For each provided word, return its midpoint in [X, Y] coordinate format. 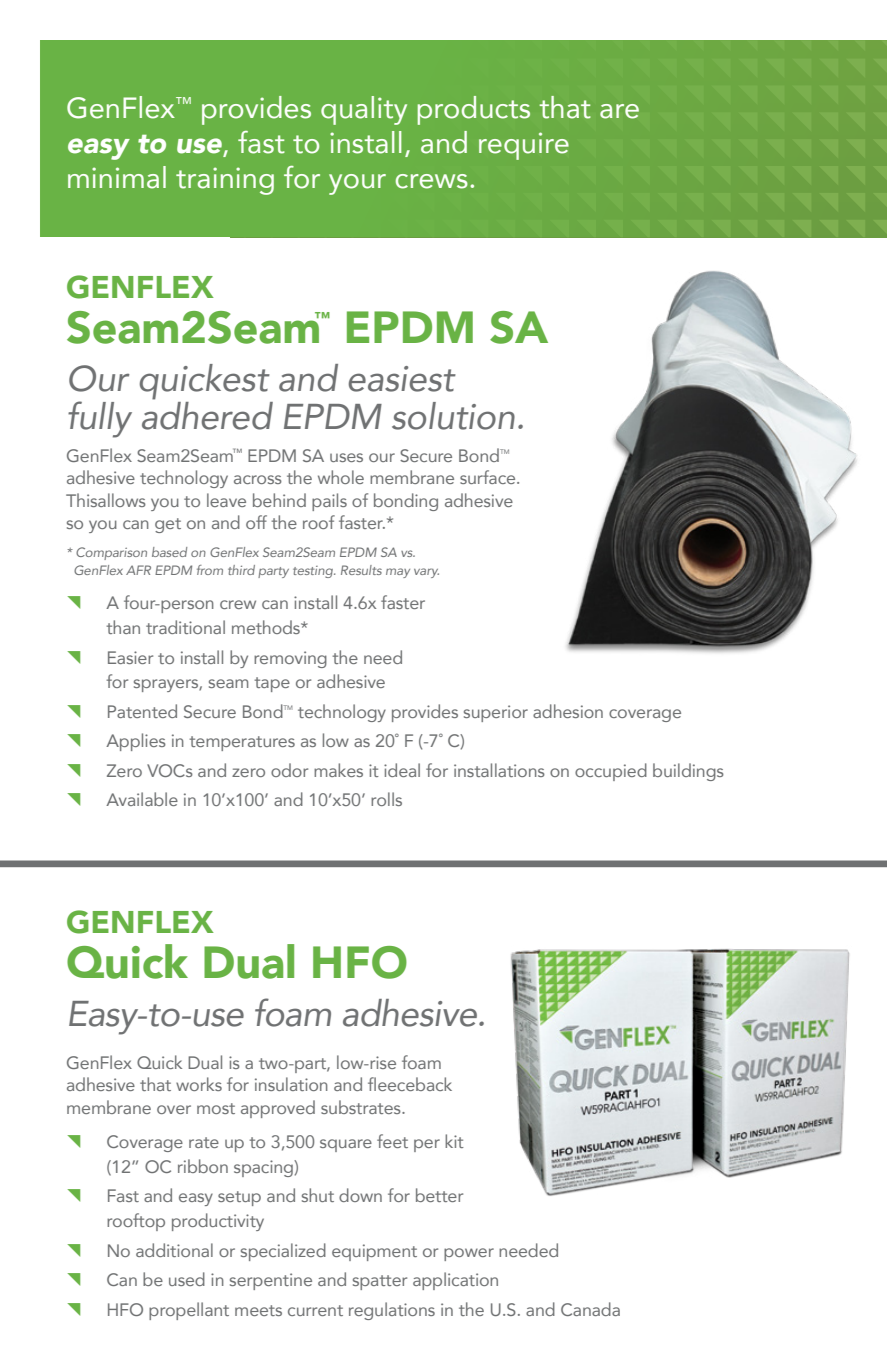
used [187, 1279]
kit [454, 1141]
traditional [185, 627]
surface [489, 477]
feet [392, 1141]
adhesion [568, 711]
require [524, 146]
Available [142, 799]
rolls [386, 799]
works [199, 1084]
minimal [117, 177]
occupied [611, 772]
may [398, 573]
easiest [402, 379]
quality [364, 110]
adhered [207, 416]
